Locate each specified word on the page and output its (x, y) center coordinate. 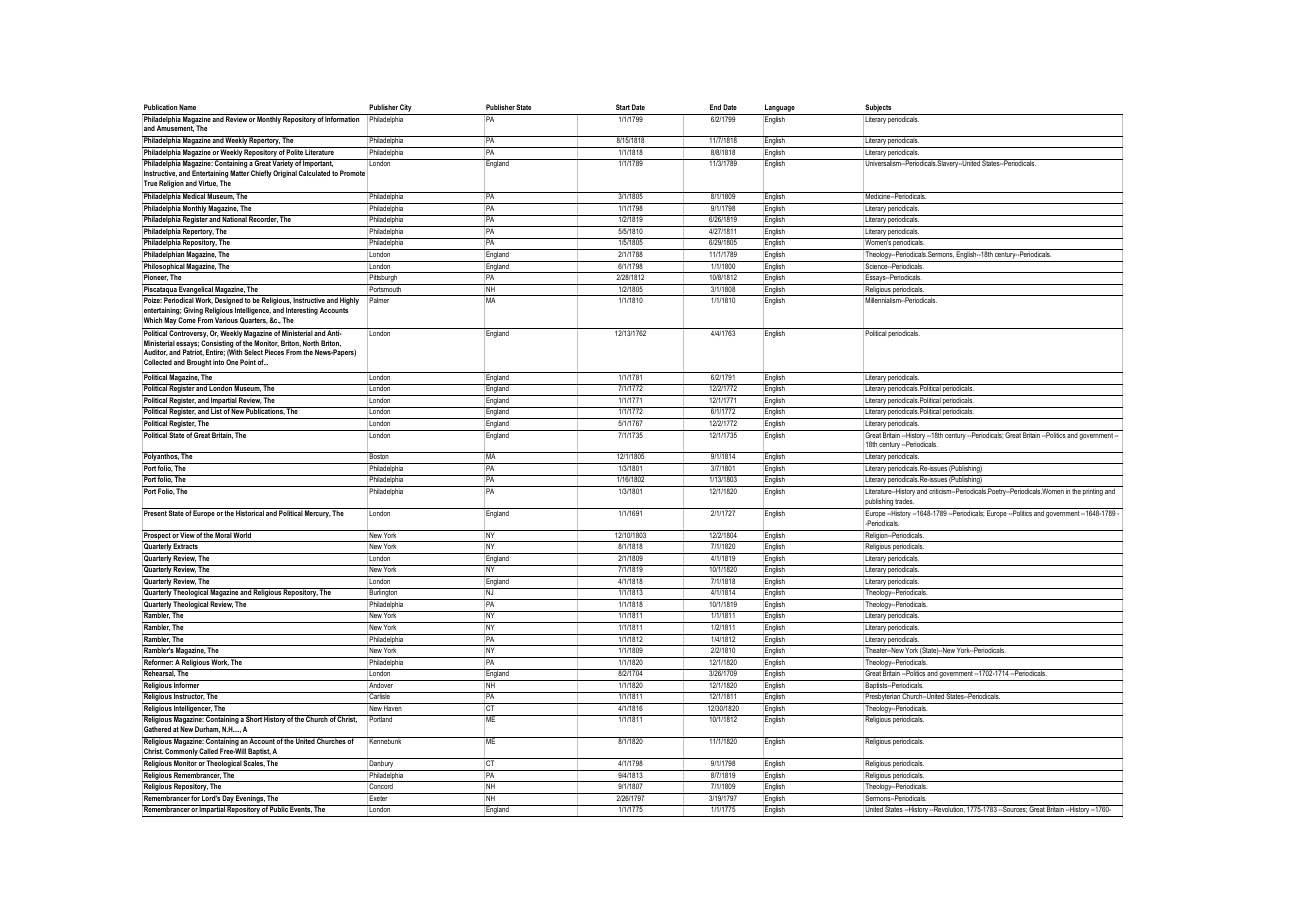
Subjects (878, 109)
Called (208, 751)
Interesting (302, 311)
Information (343, 118)
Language (780, 109)
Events (301, 809)
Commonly (181, 753)
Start (623, 107)
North (311, 343)
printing (1093, 492)
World (242, 534)
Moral (223, 534)
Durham (207, 729)
